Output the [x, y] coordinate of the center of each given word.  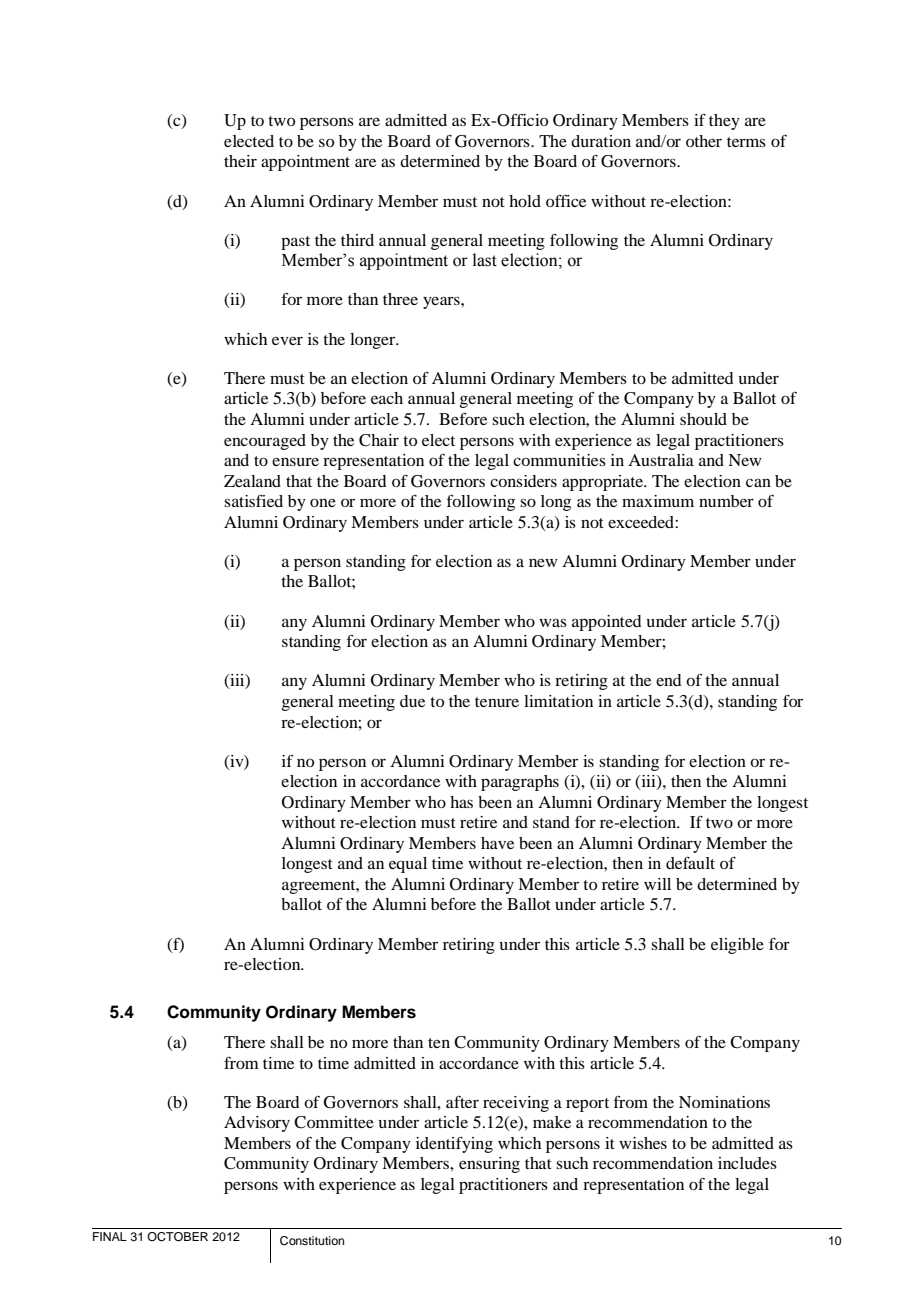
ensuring [489, 1165]
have [497, 843]
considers [523, 481]
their [240, 161]
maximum [658, 501]
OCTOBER [177, 1237]
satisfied [253, 501]
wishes [643, 1143]
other [704, 141]
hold [525, 201]
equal [408, 865]
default [690, 863]
